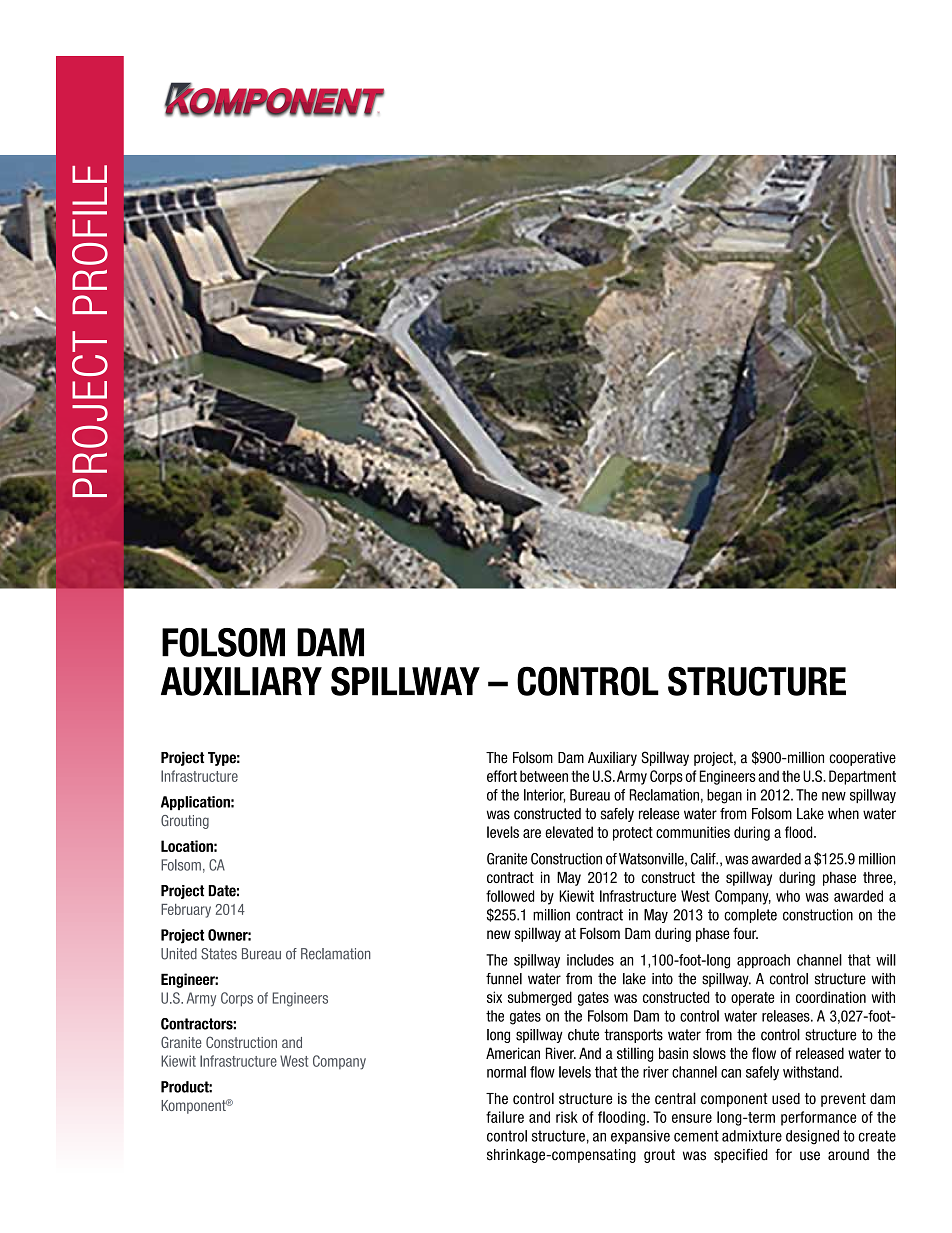  I want to click on Department, so click(862, 777).
